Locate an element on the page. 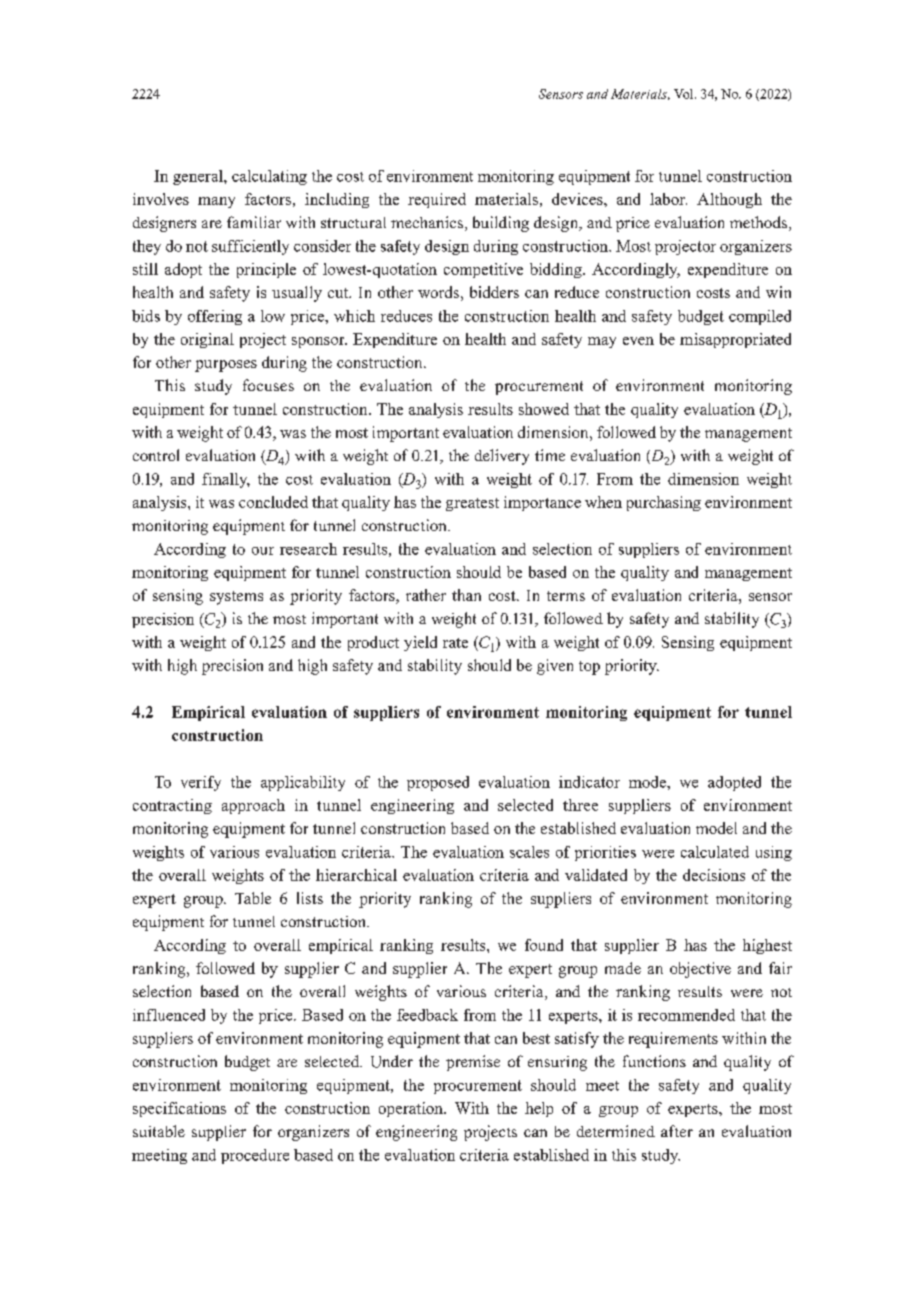 This page has height=1308, width=924. rate is located at coordinates (455, 643).
